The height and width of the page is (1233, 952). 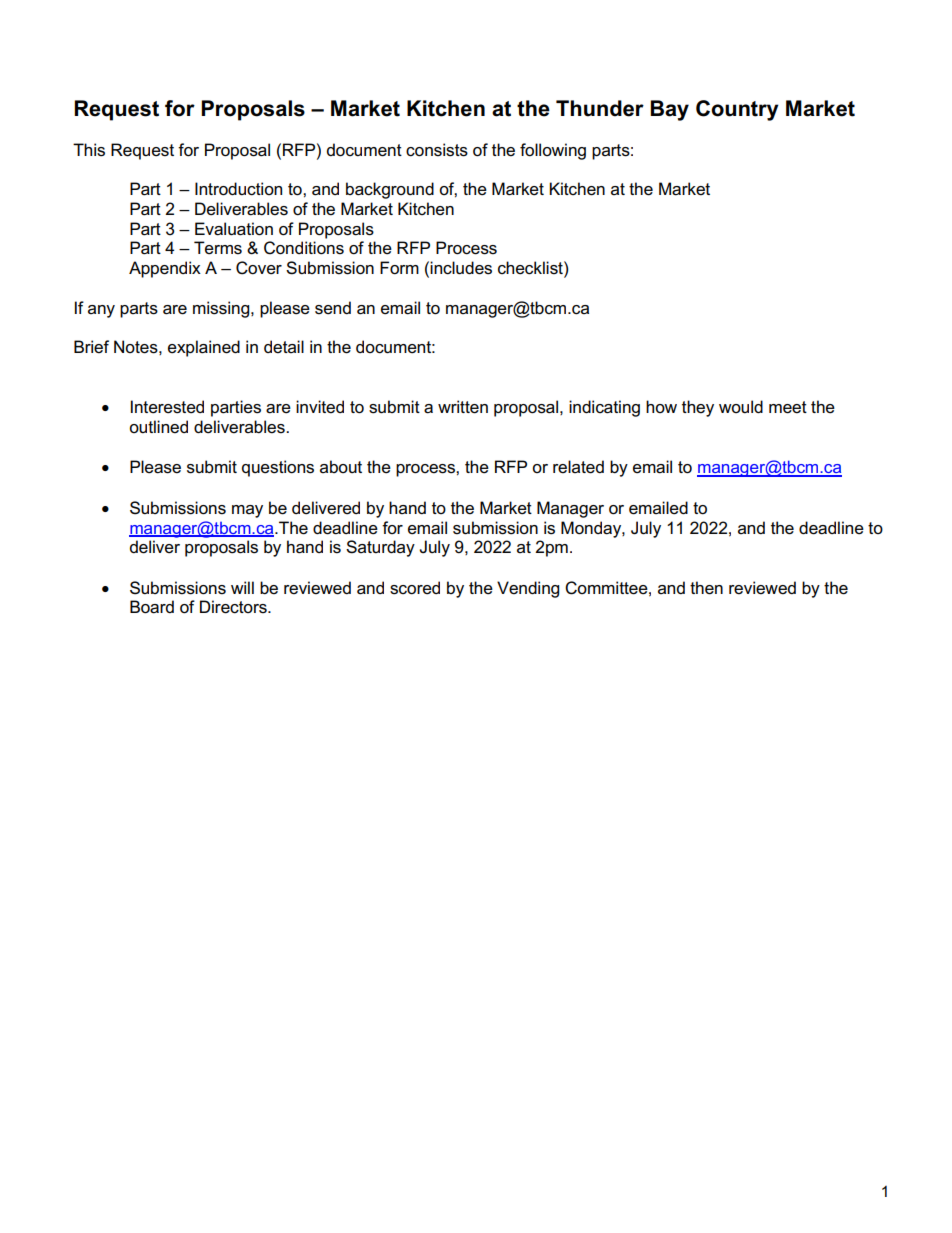 What do you see at coordinates (152, 607) in the page?
I see `Board` at bounding box center [152, 607].
